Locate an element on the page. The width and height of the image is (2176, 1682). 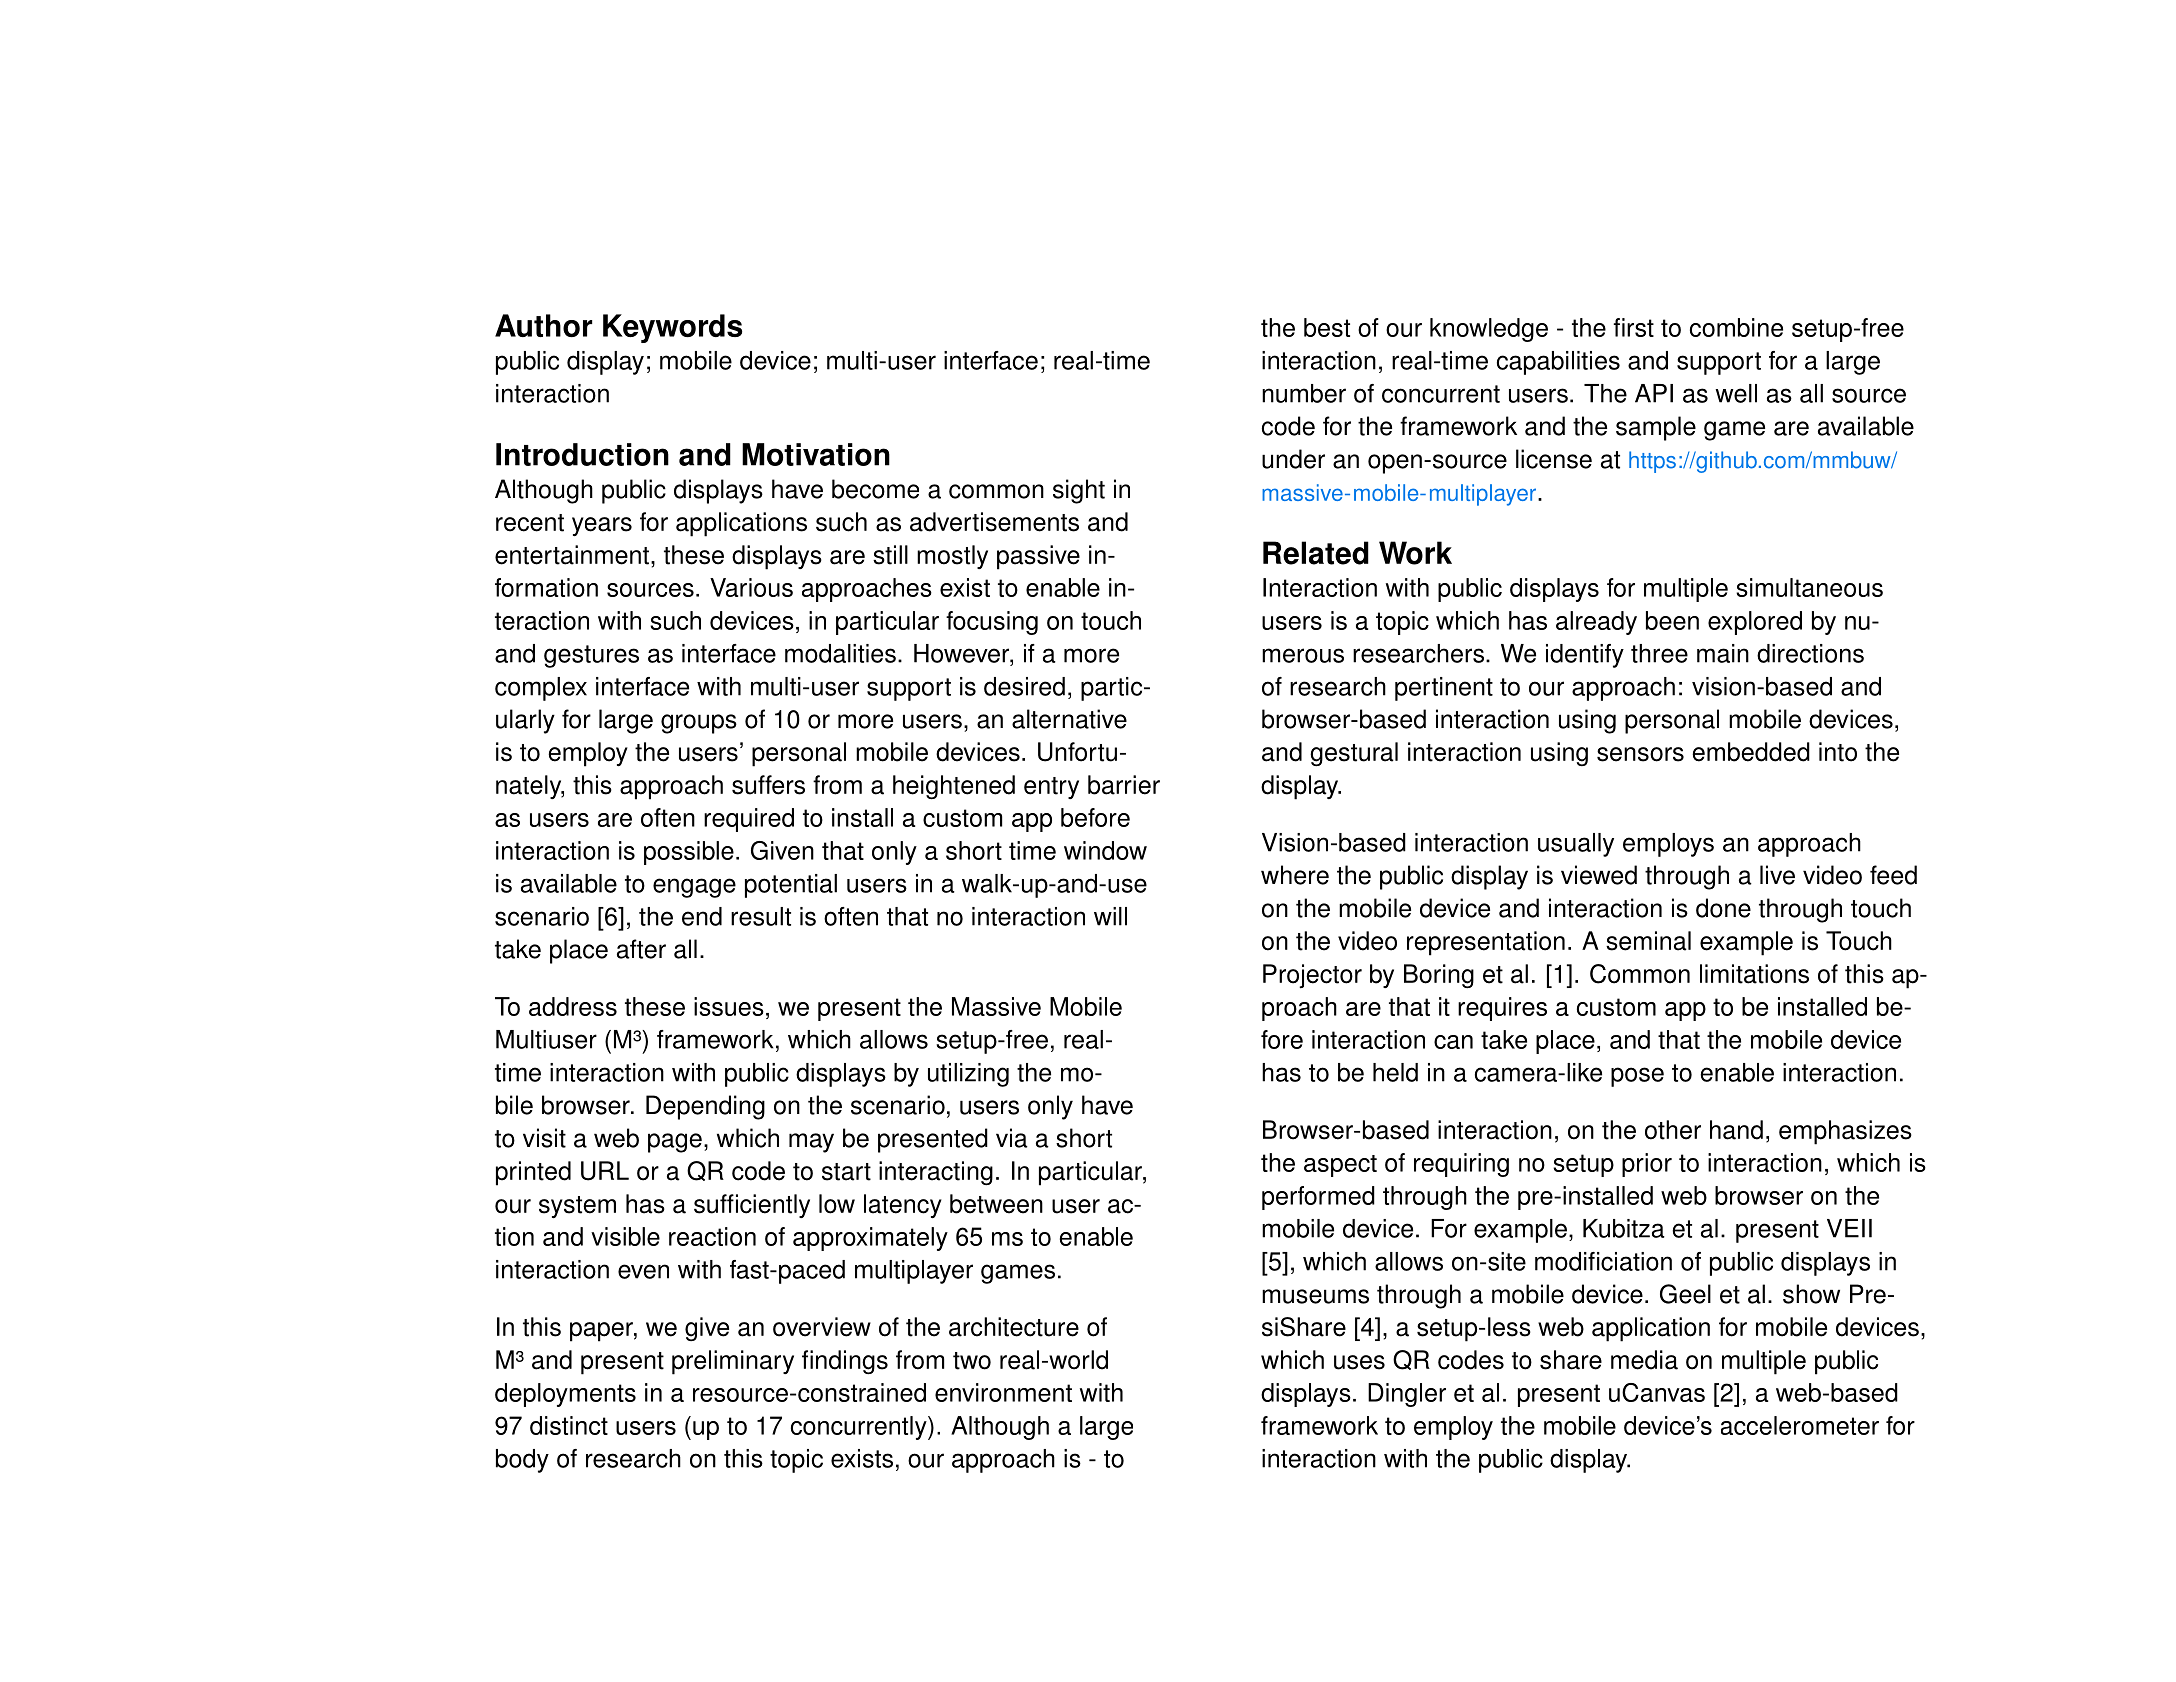
accelerometer is located at coordinates (1800, 1425).
